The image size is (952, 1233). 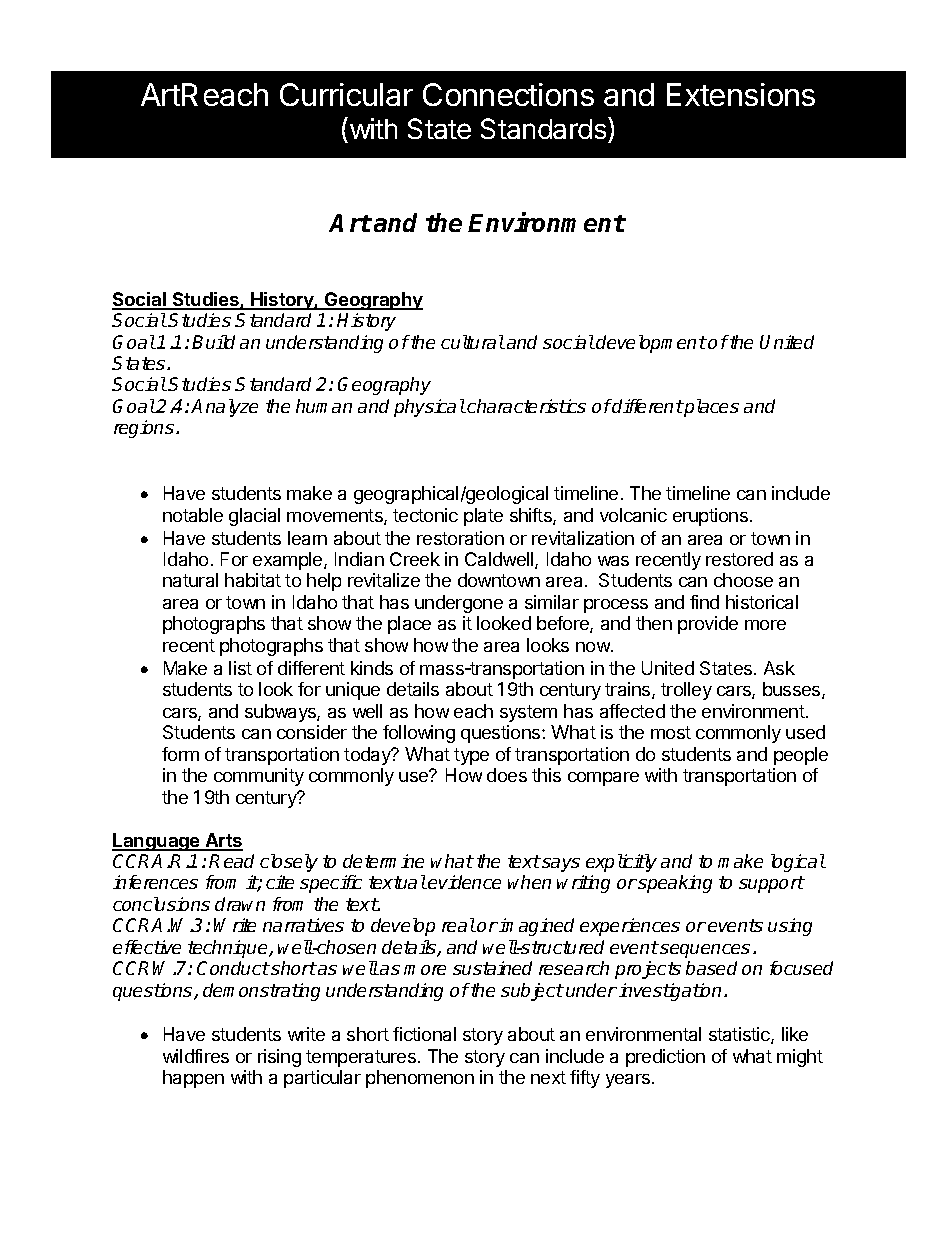 I want to click on cultural, so click(x=473, y=342).
